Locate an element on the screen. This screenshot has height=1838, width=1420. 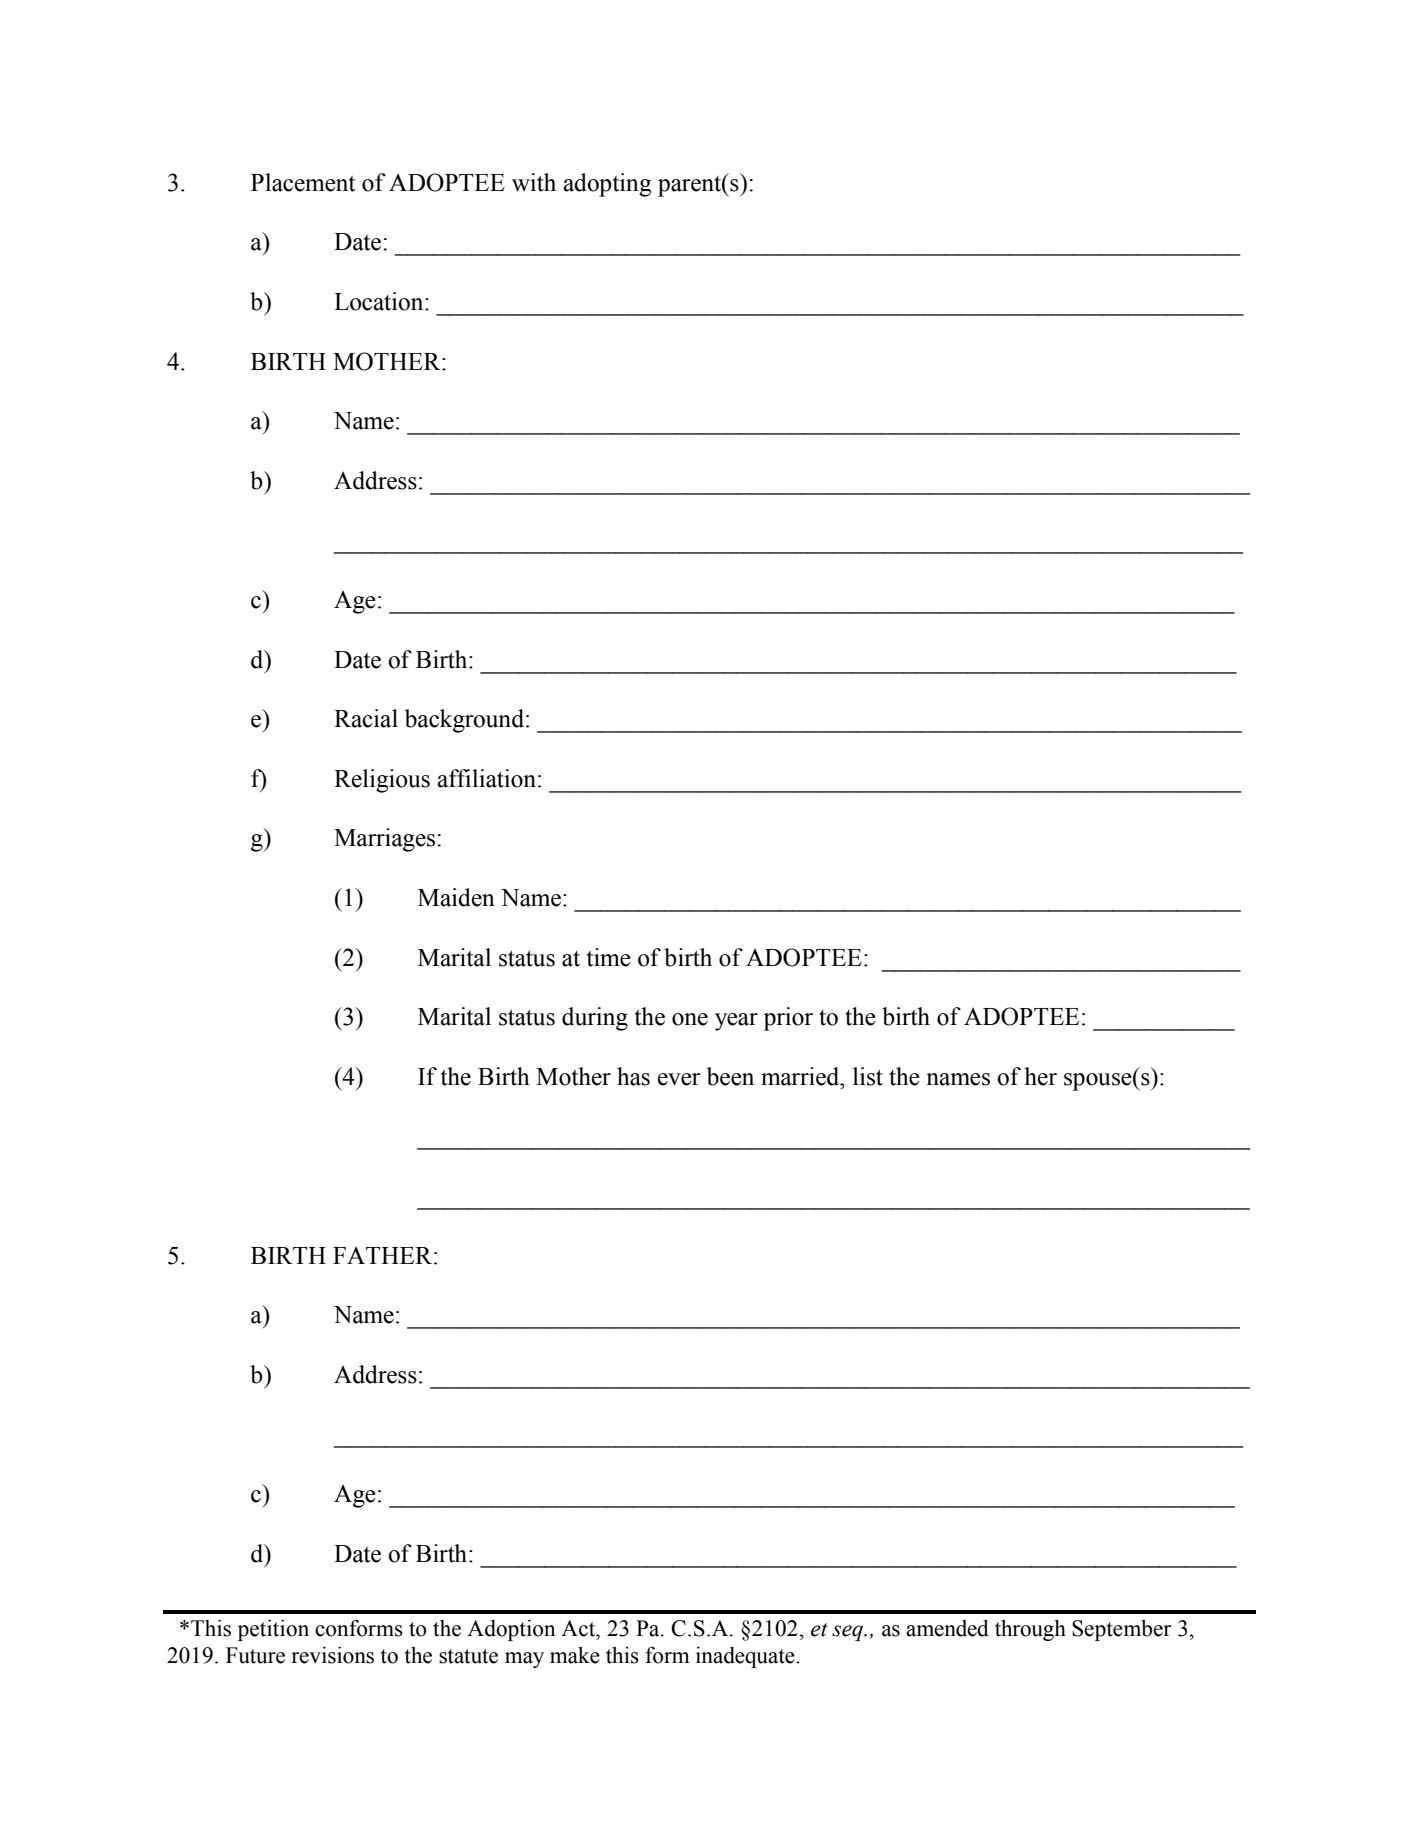
with is located at coordinates (534, 182).
